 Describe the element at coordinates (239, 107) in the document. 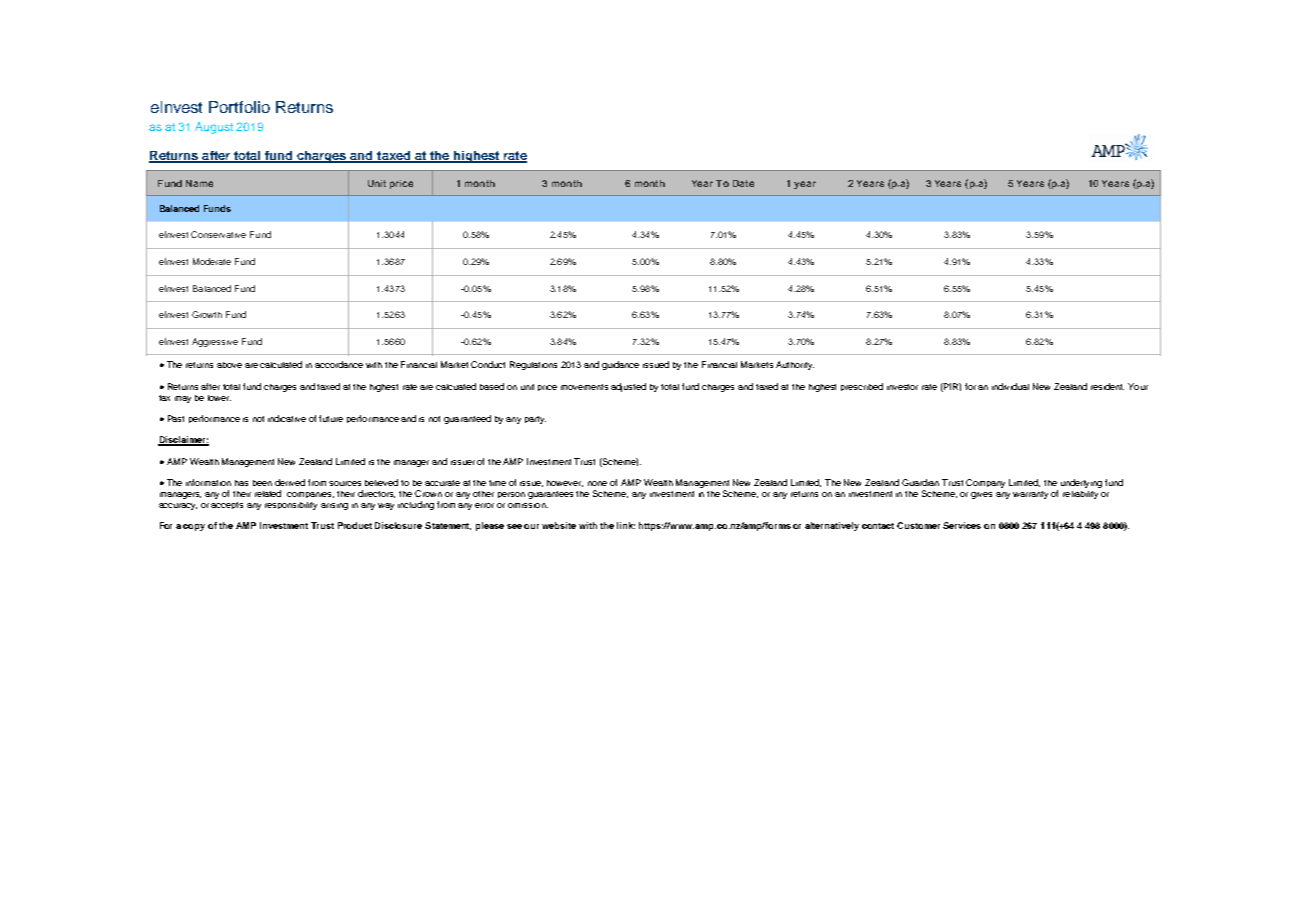

I see `Portfolio` at that location.
